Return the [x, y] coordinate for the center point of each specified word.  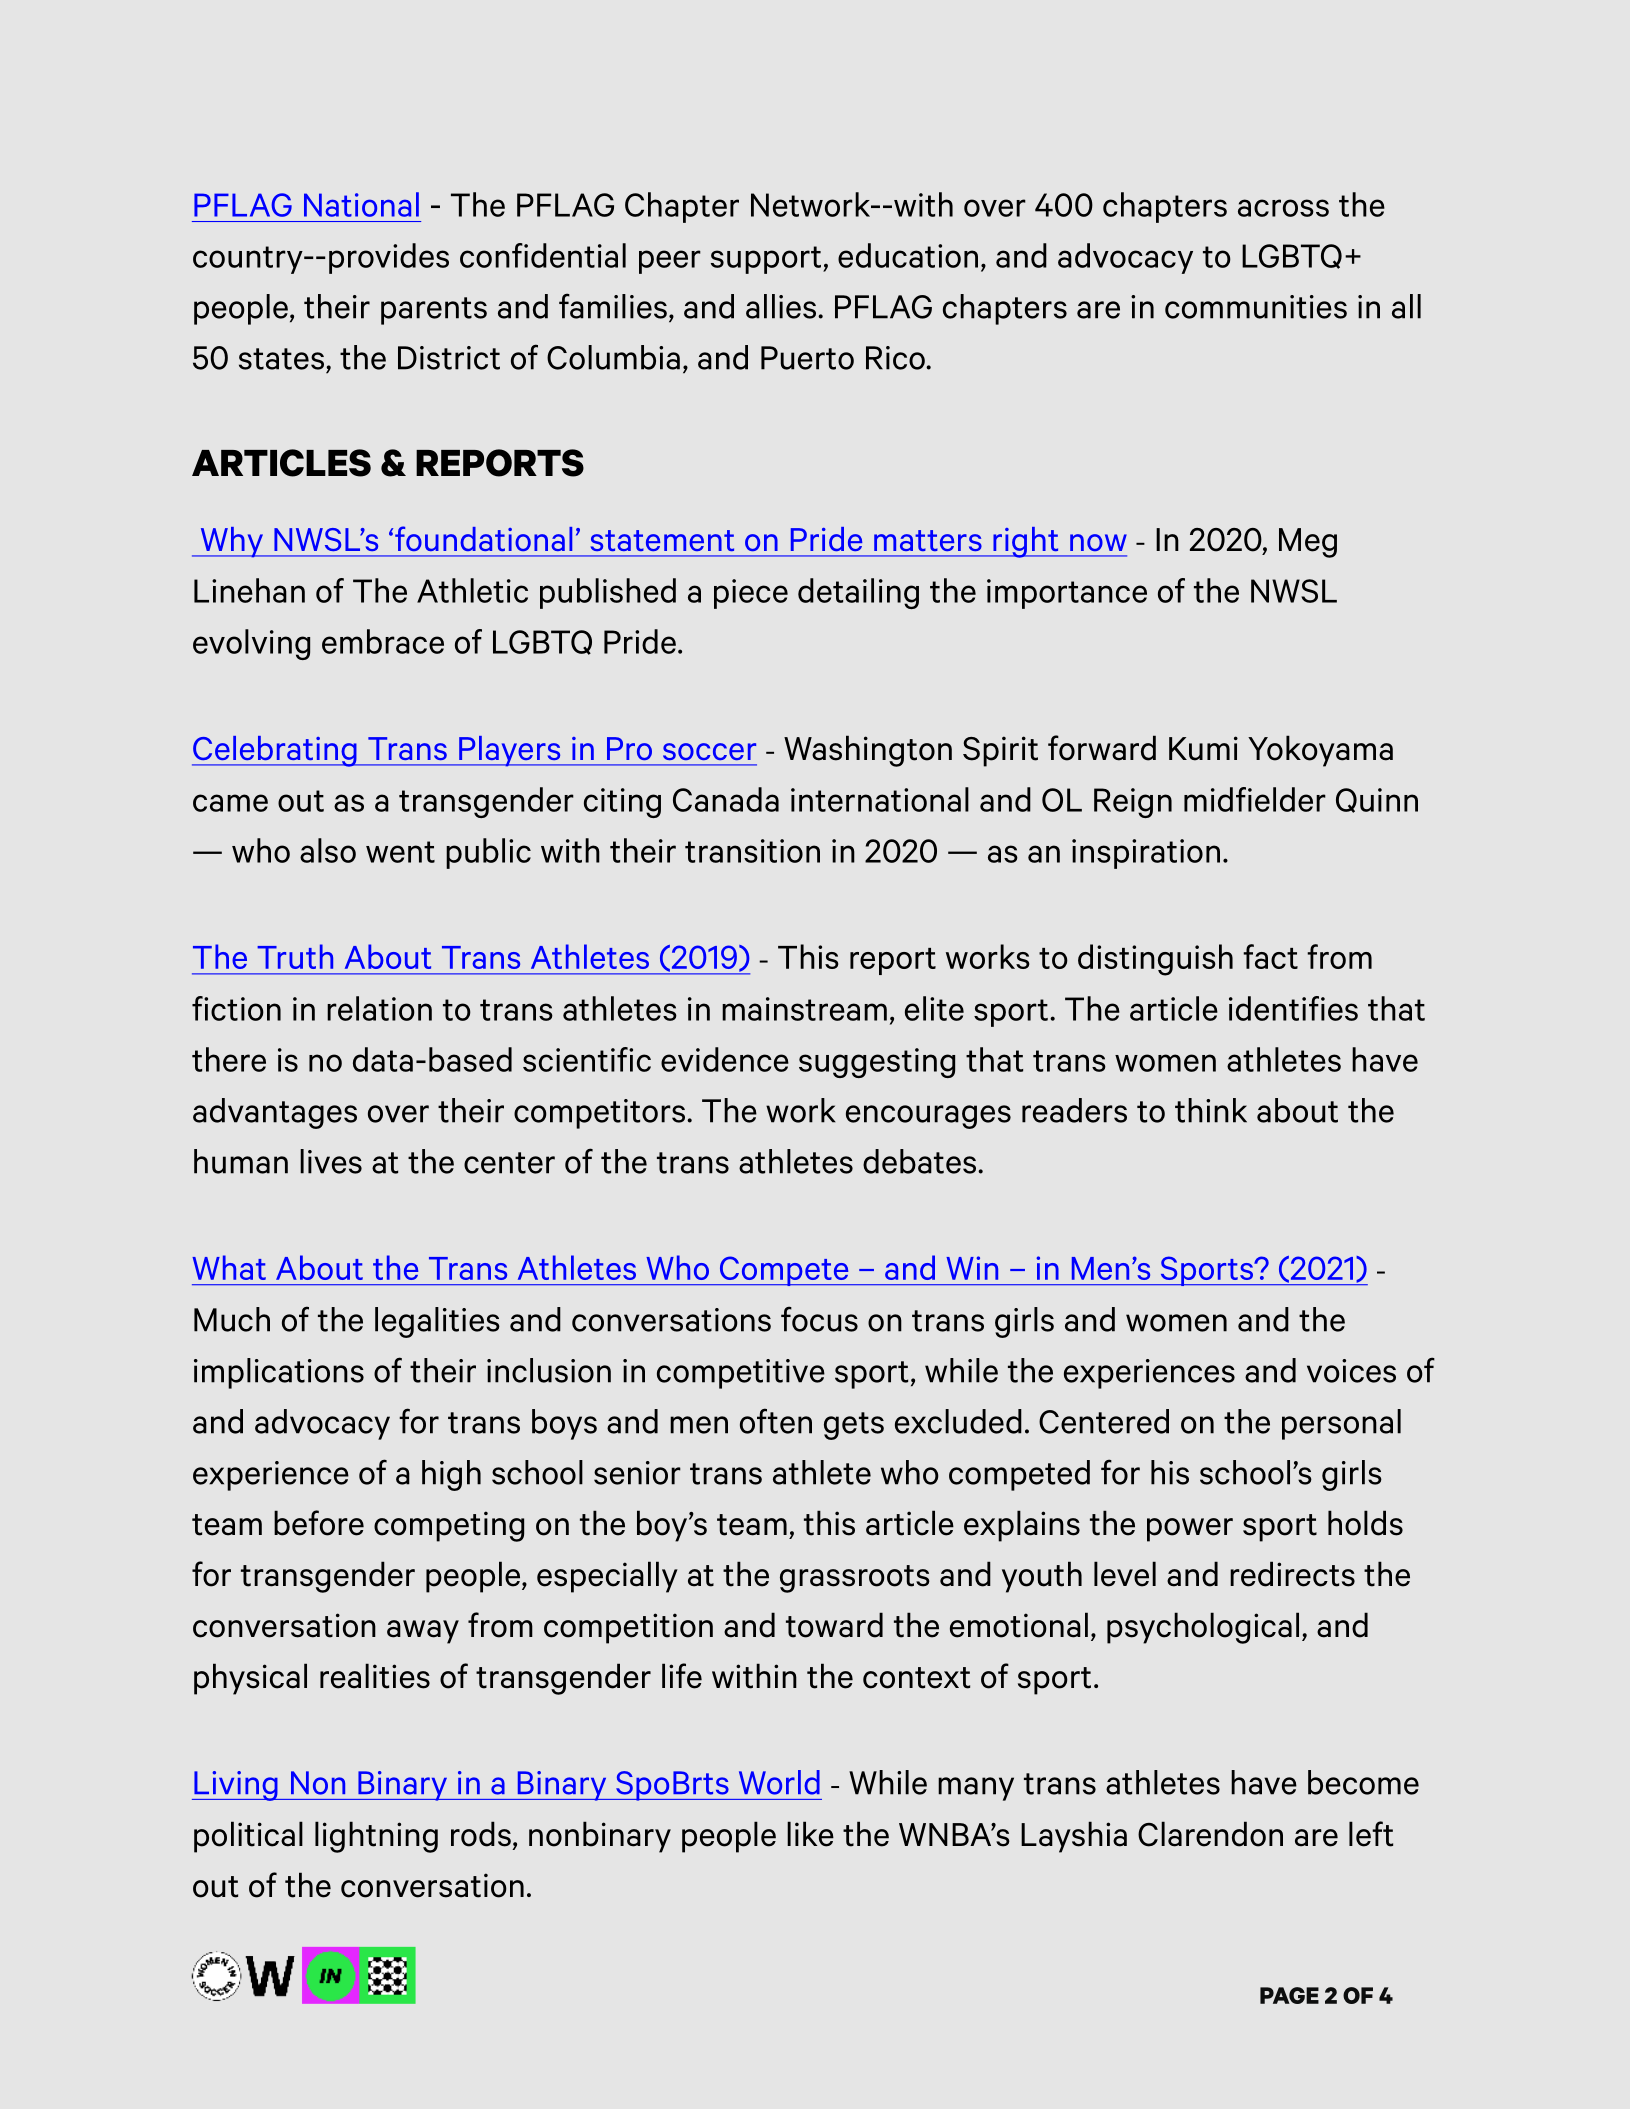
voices [1351, 1371]
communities [1256, 307]
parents [434, 311]
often [776, 1421]
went [400, 852]
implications [279, 1373]
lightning [376, 1837]
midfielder [1255, 799]
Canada [726, 799]
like [810, 1834]
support [766, 260]
